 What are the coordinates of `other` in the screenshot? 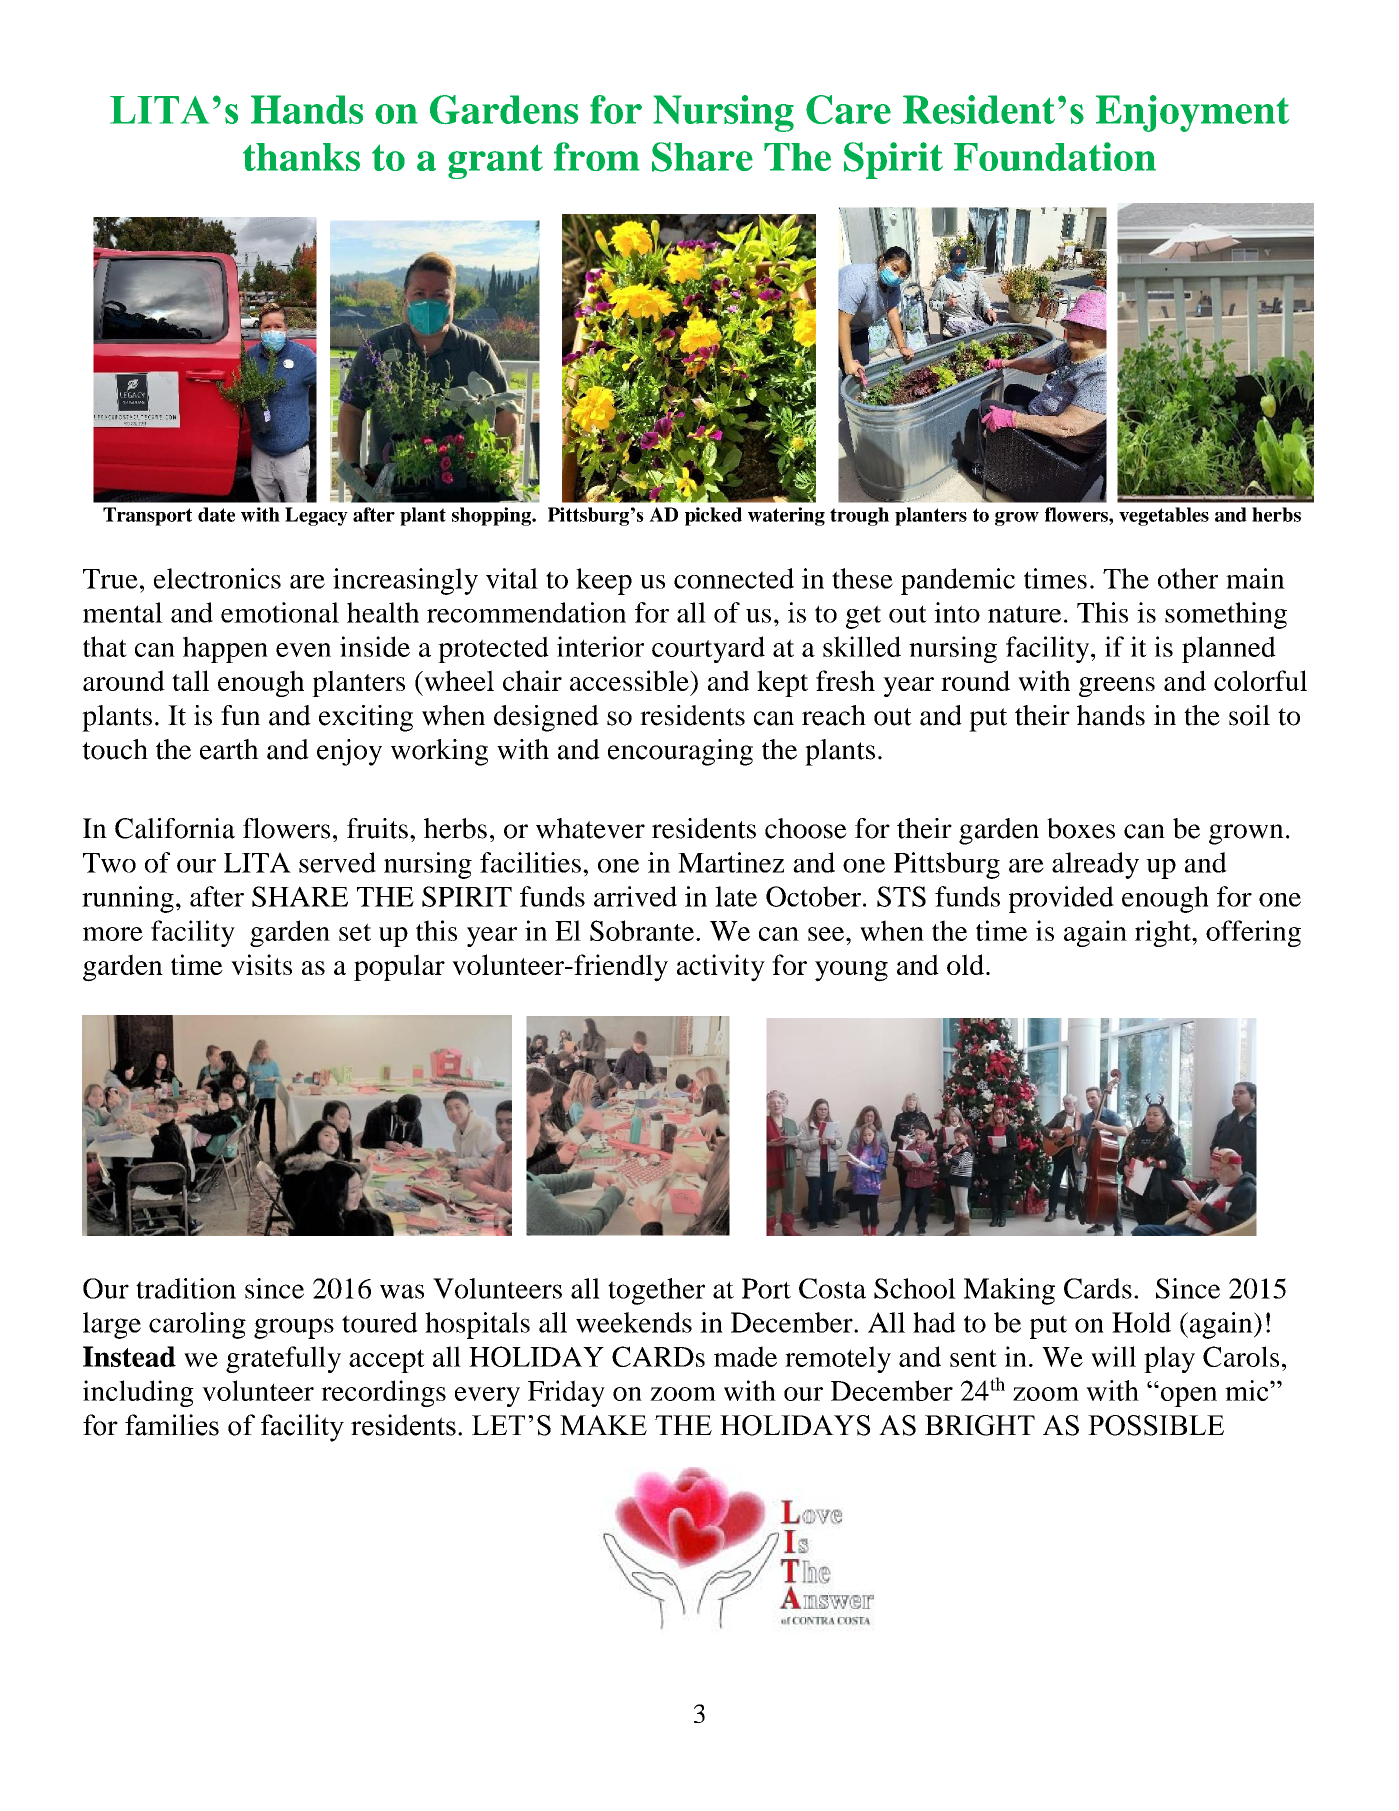 It's located at (1188, 578).
